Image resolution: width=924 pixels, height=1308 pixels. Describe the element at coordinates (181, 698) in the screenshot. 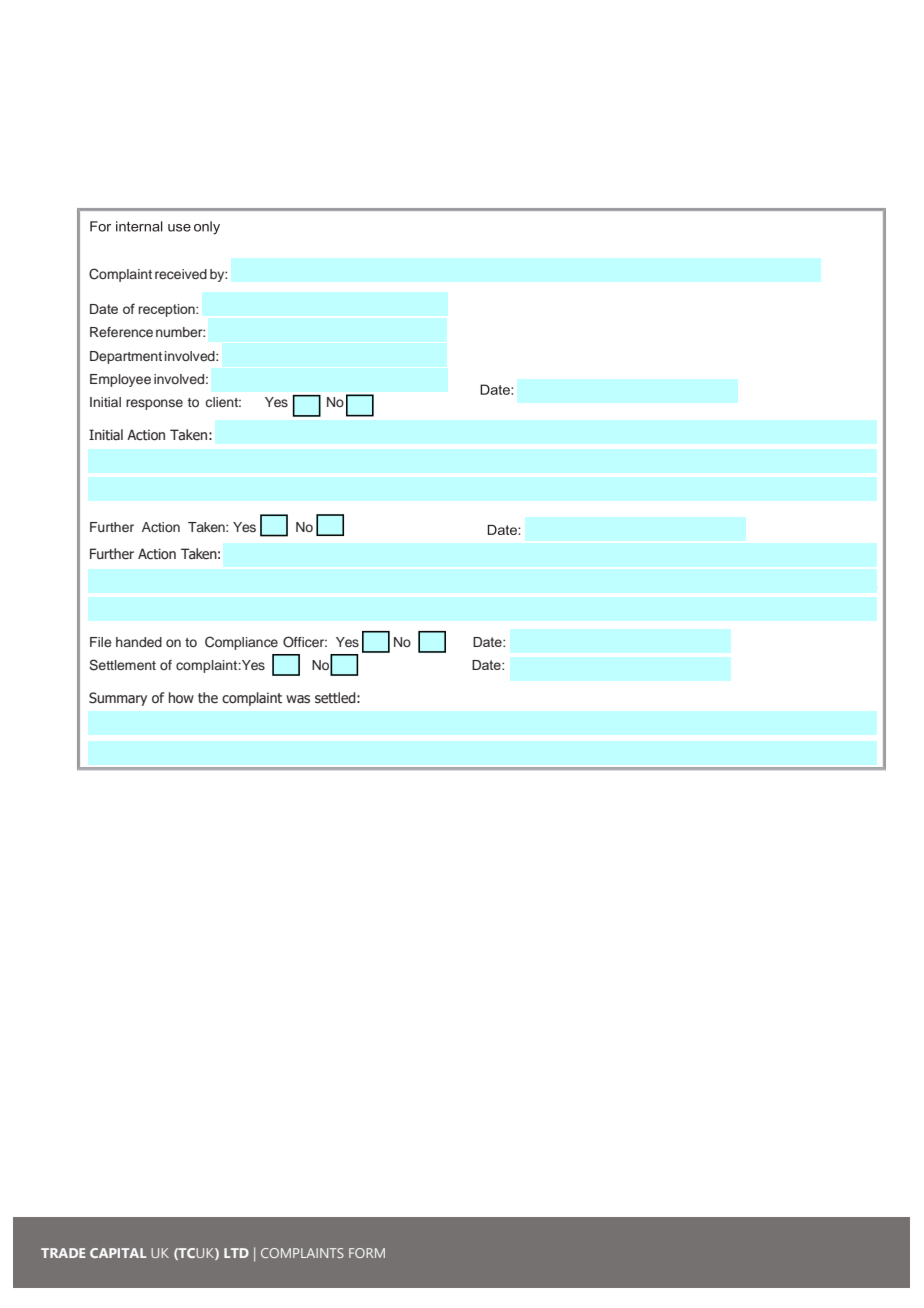

I see `how` at that location.
